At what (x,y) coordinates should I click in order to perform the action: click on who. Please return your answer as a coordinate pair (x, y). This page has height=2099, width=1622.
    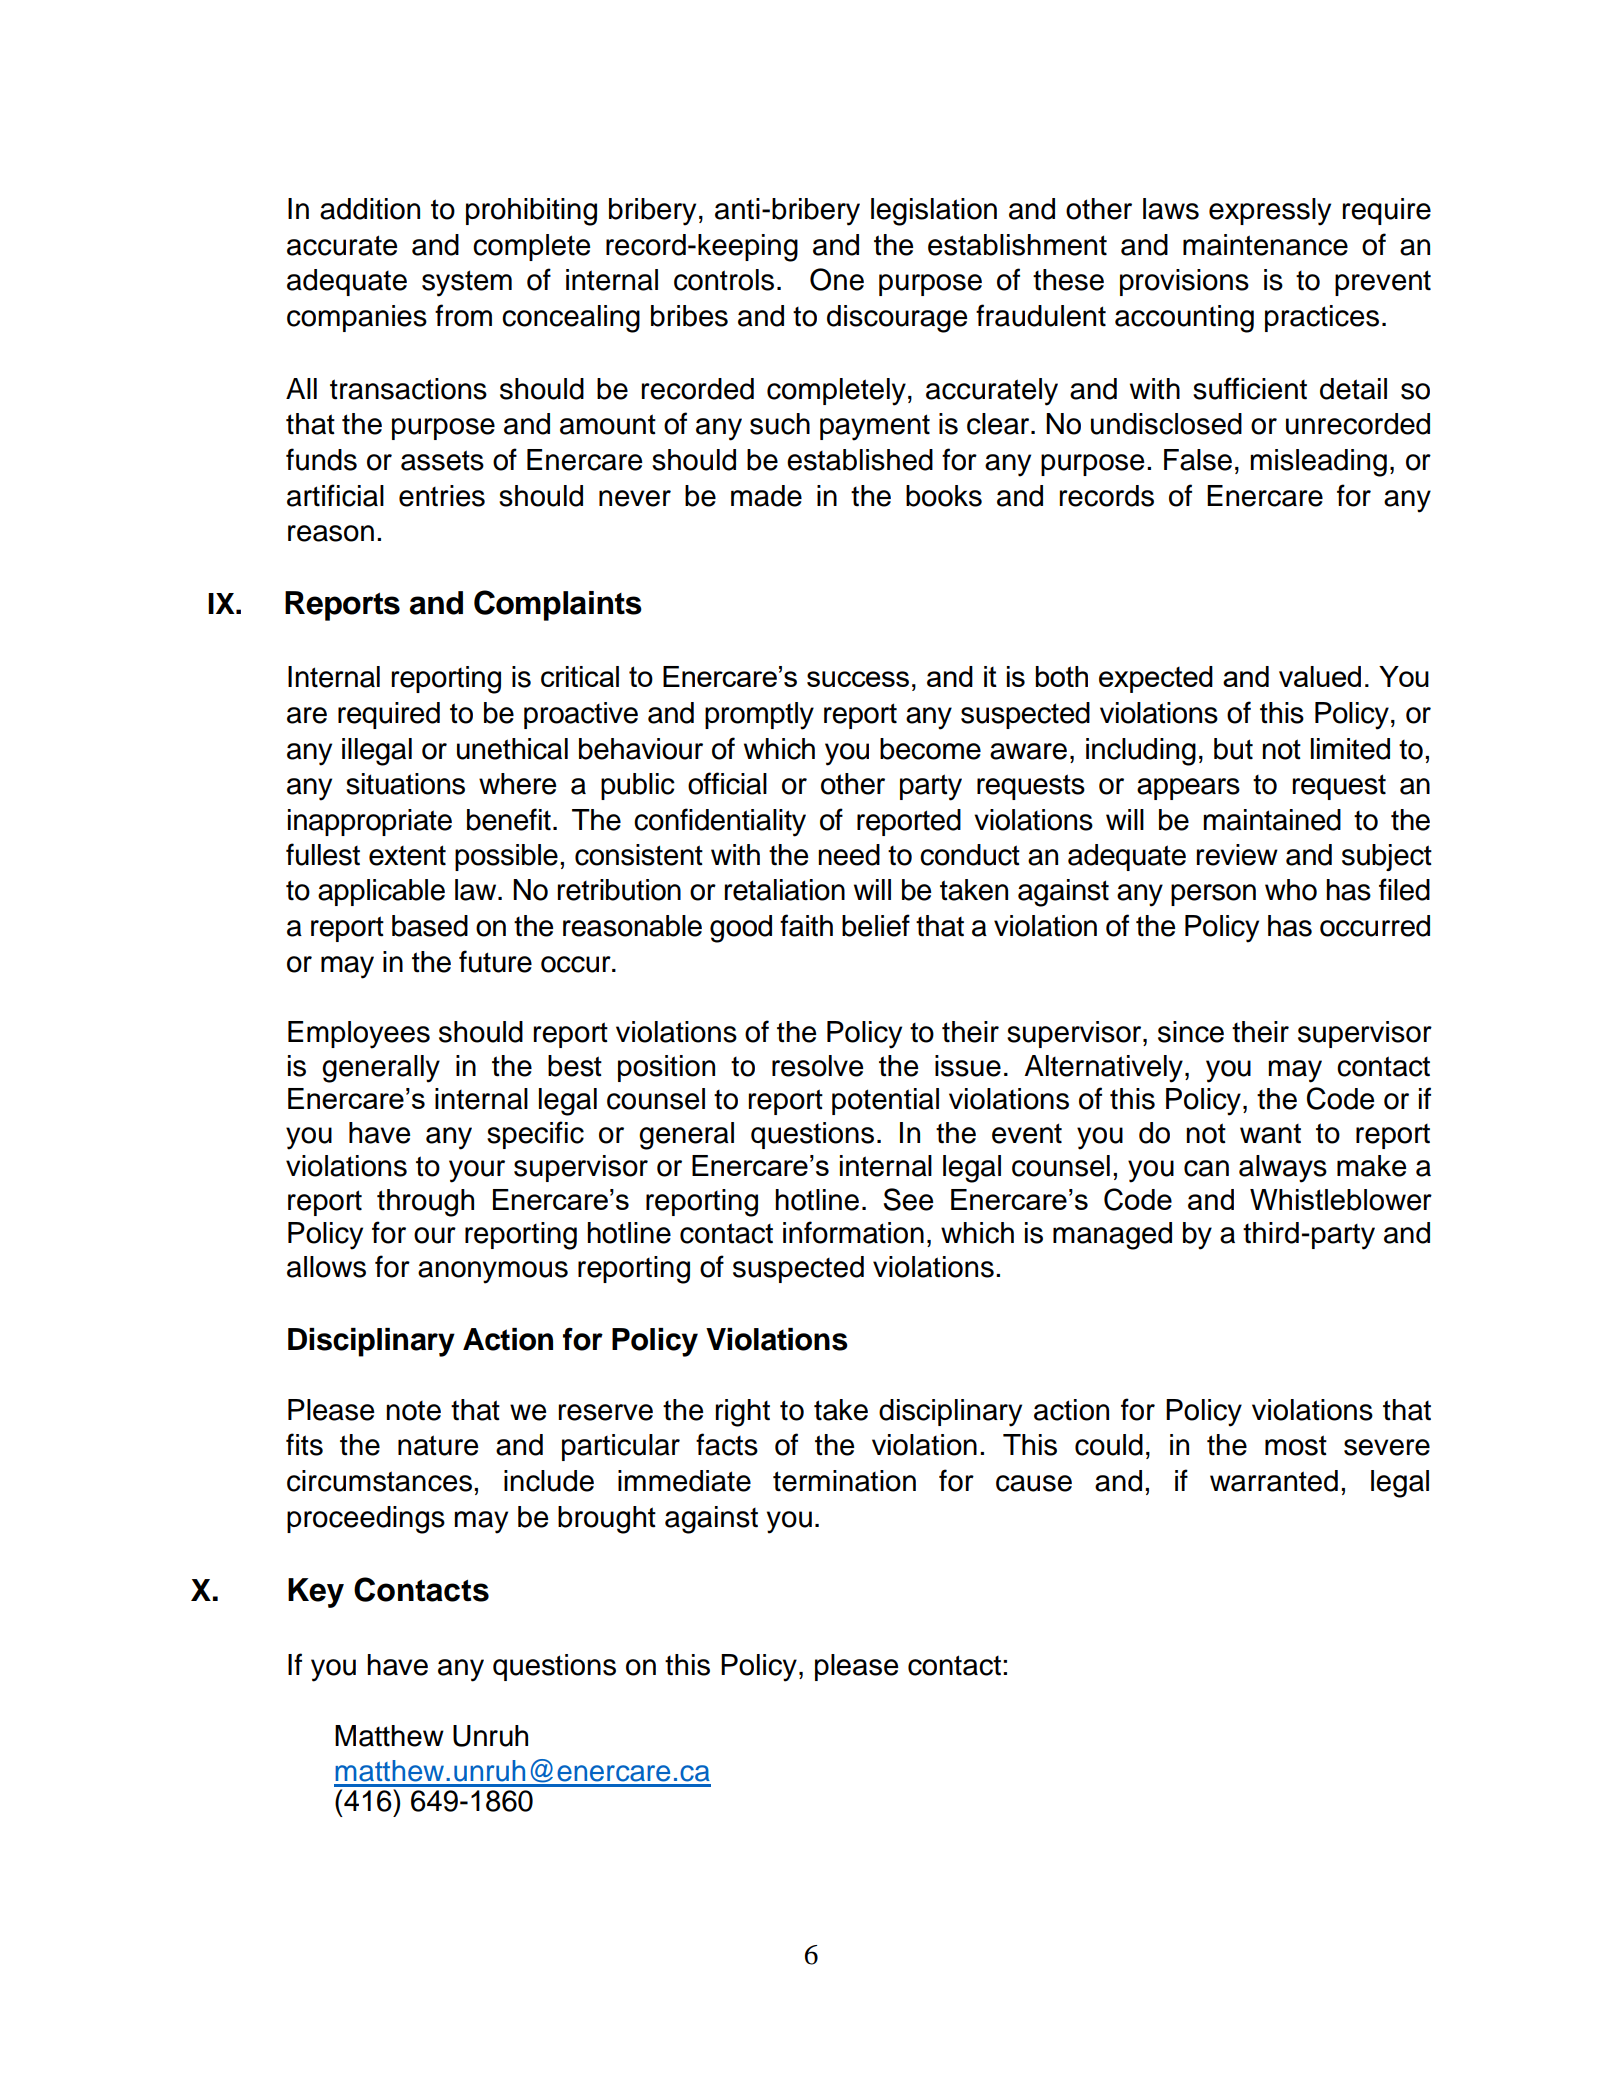
    Looking at the image, I should click on (1291, 890).
